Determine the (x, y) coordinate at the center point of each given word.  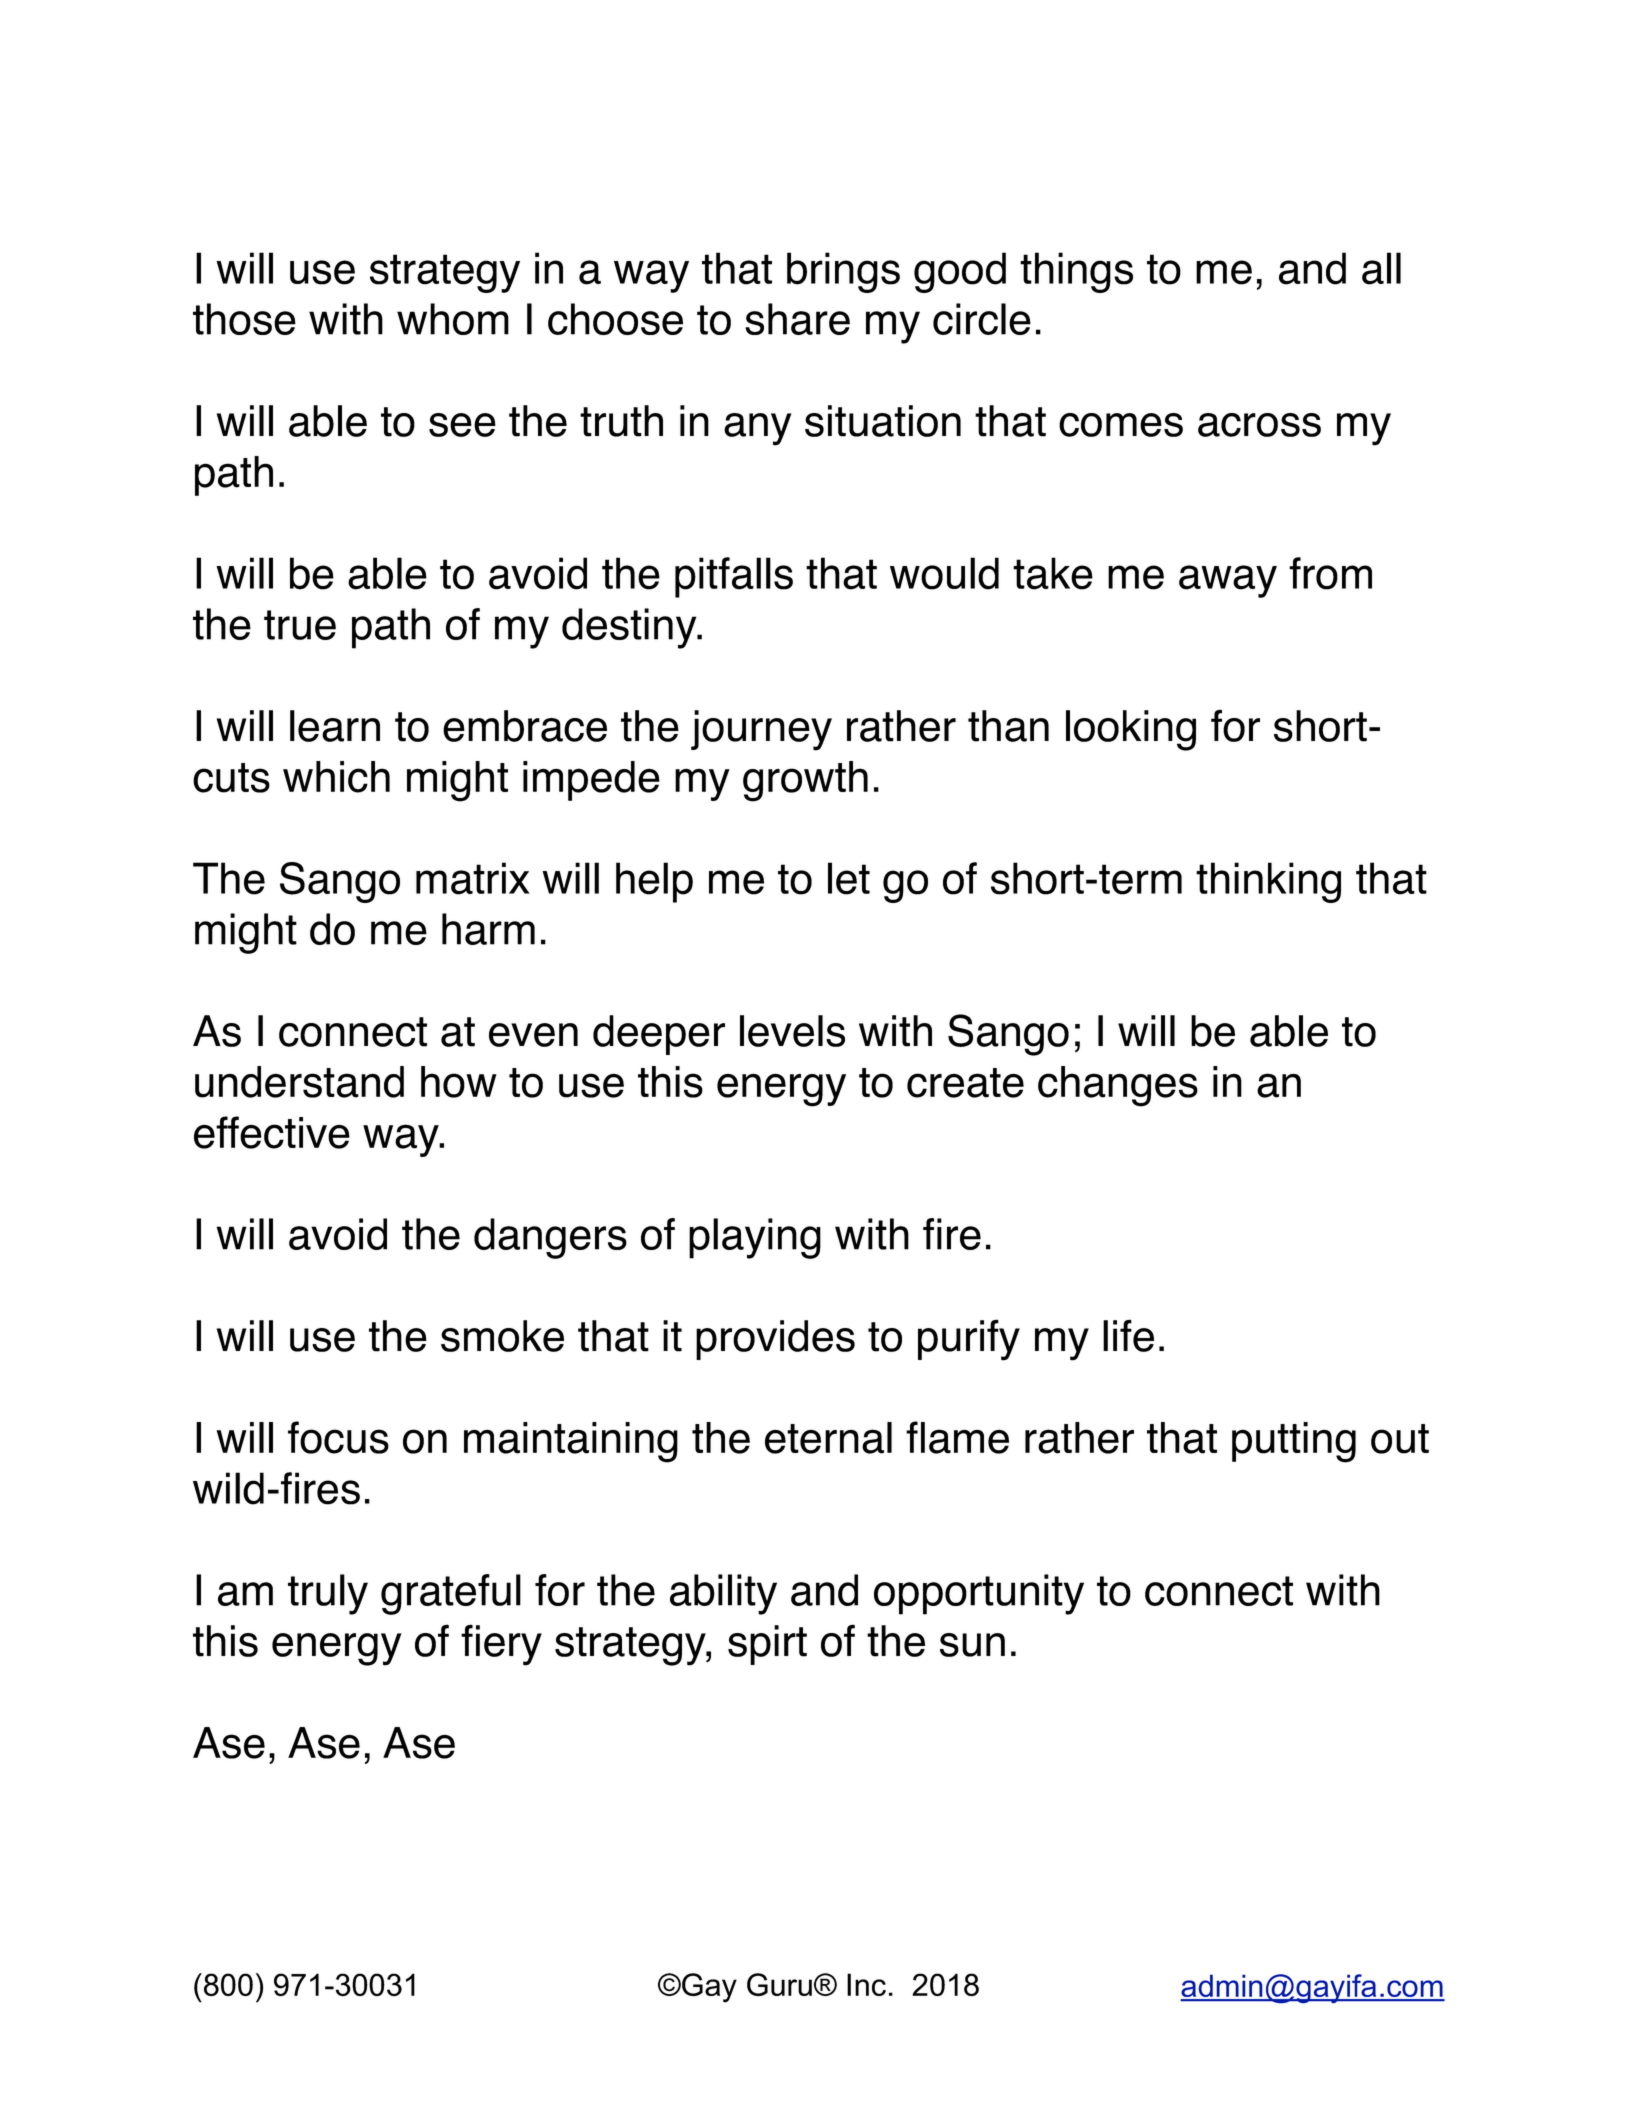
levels (792, 1031)
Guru (779, 1985)
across (1259, 425)
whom (453, 319)
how (459, 1082)
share (797, 319)
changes (1118, 1086)
